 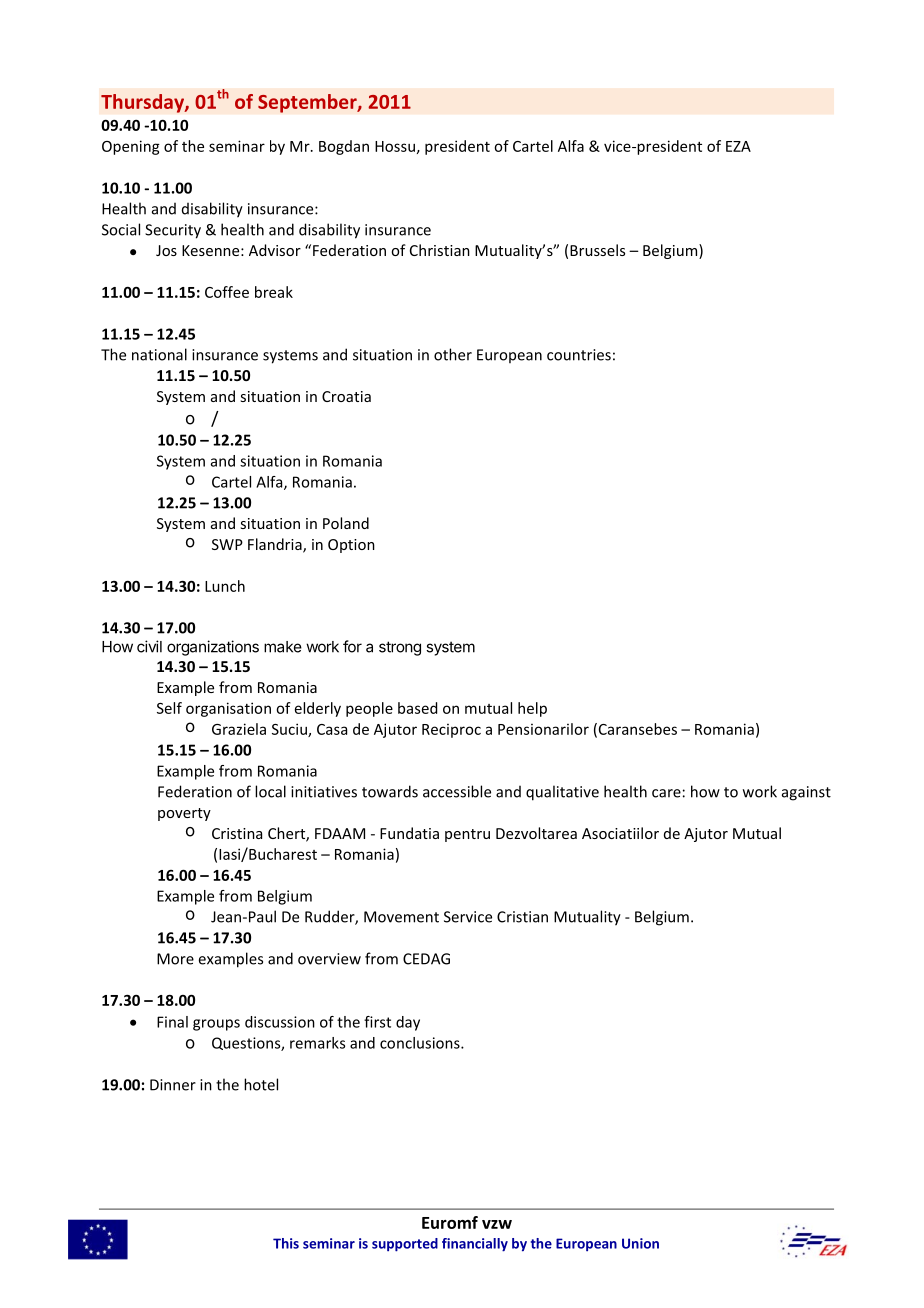 I want to click on Christian, so click(x=440, y=250).
